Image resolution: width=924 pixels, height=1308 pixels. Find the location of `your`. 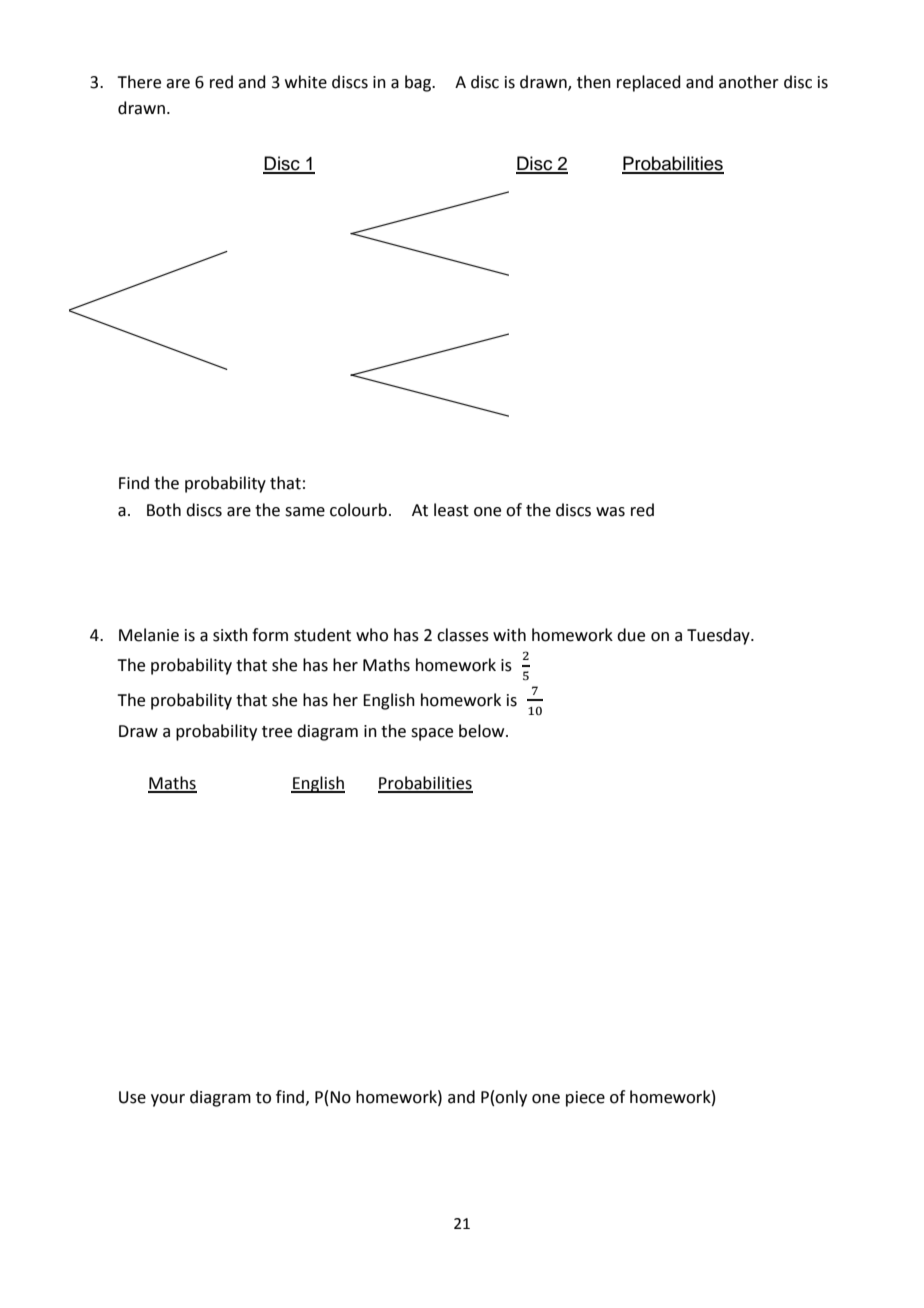

your is located at coordinates (168, 1100).
